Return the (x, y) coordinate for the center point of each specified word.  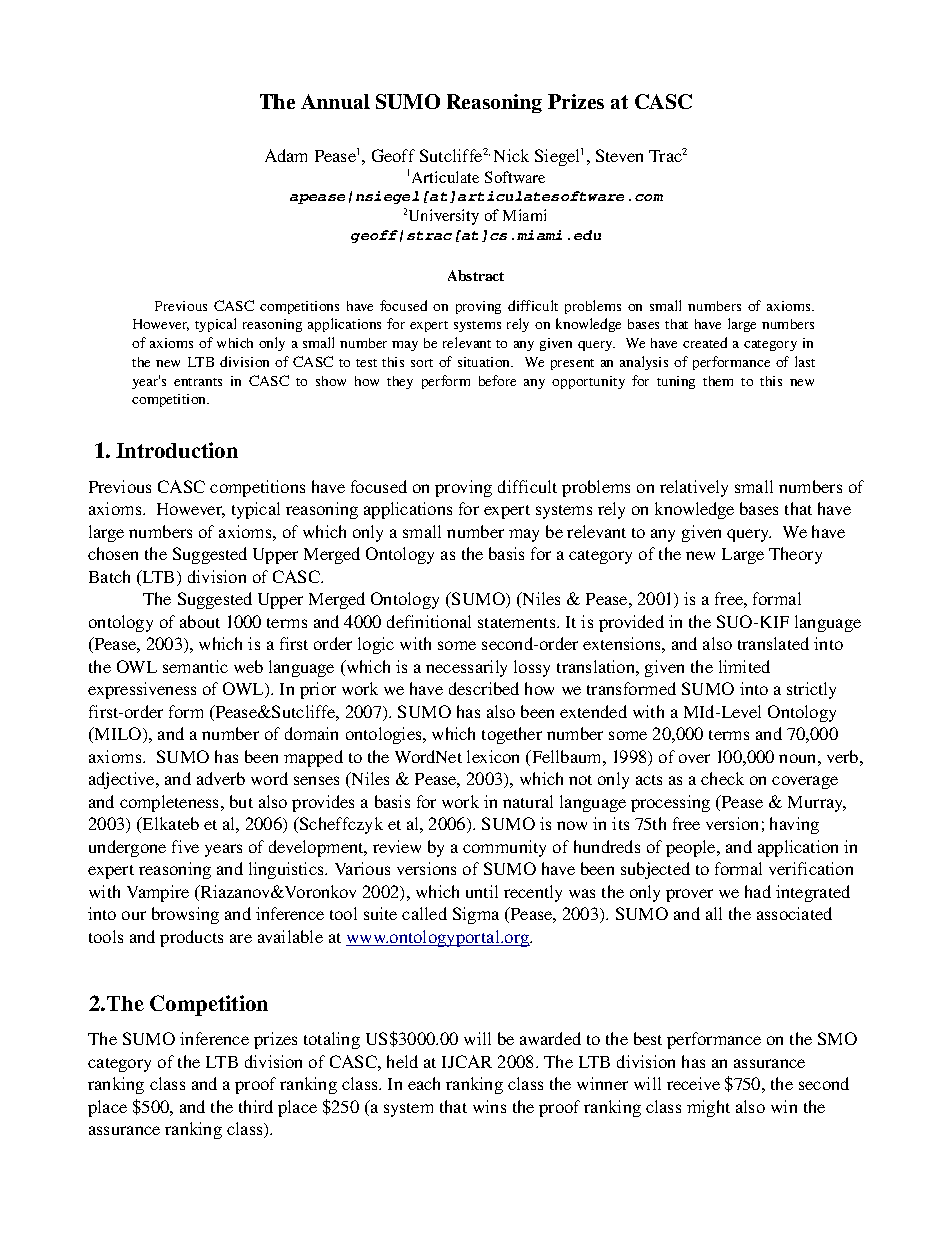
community (504, 848)
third (256, 1106)
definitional (429, 621)
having (794, 825)
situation (485, 362)
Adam (286, 155)
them (718, 381)
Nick (511, 155)
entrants (198, 382)
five (185, 846)
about (200, 621)
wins (489, 1106)
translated (773, 643)
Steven (619, 155)
